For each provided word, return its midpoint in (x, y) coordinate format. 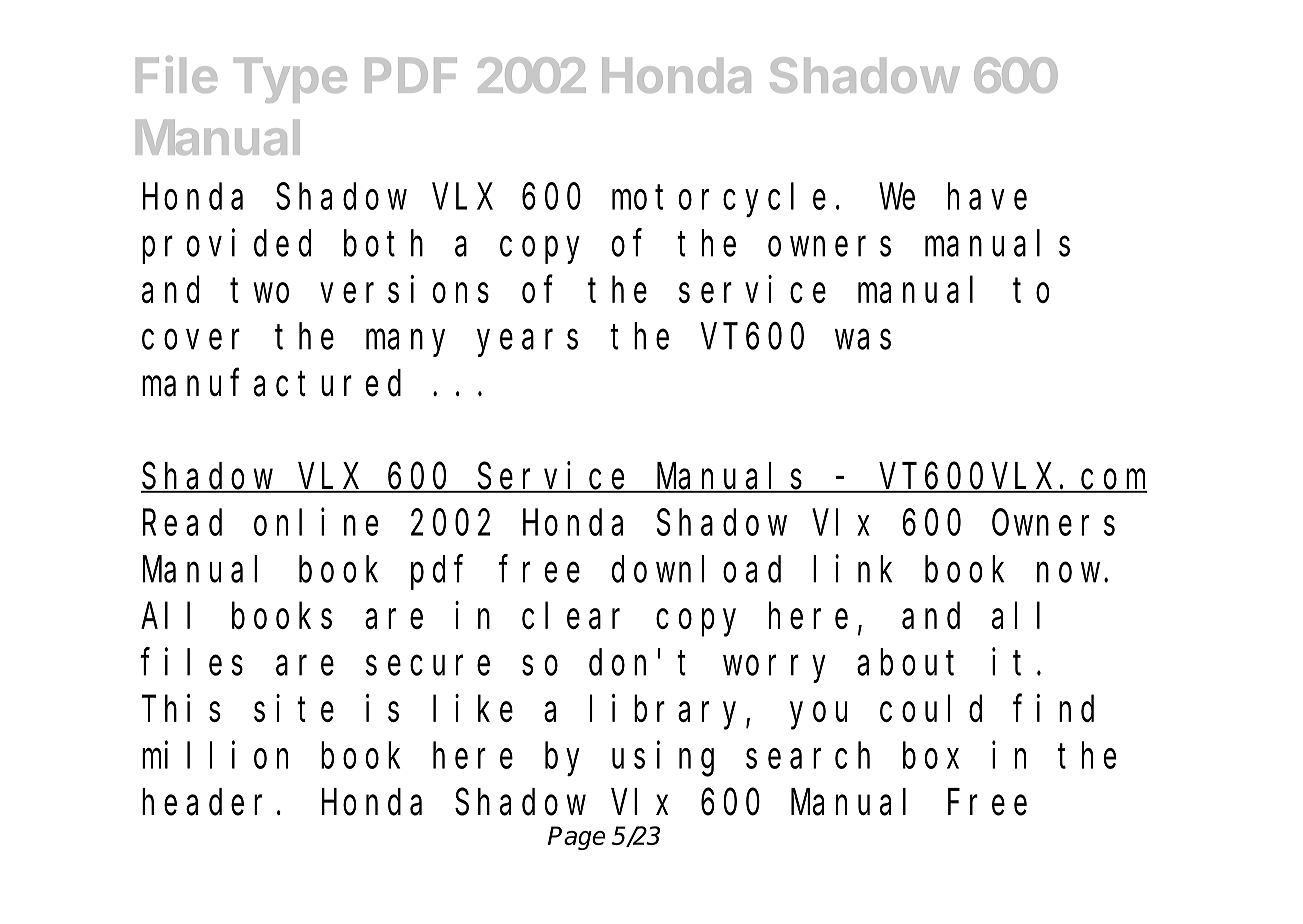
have (987, 197)
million (215, 755)
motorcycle (719, 200)
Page (576, 838)
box (931, 756)
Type (290, 80)
